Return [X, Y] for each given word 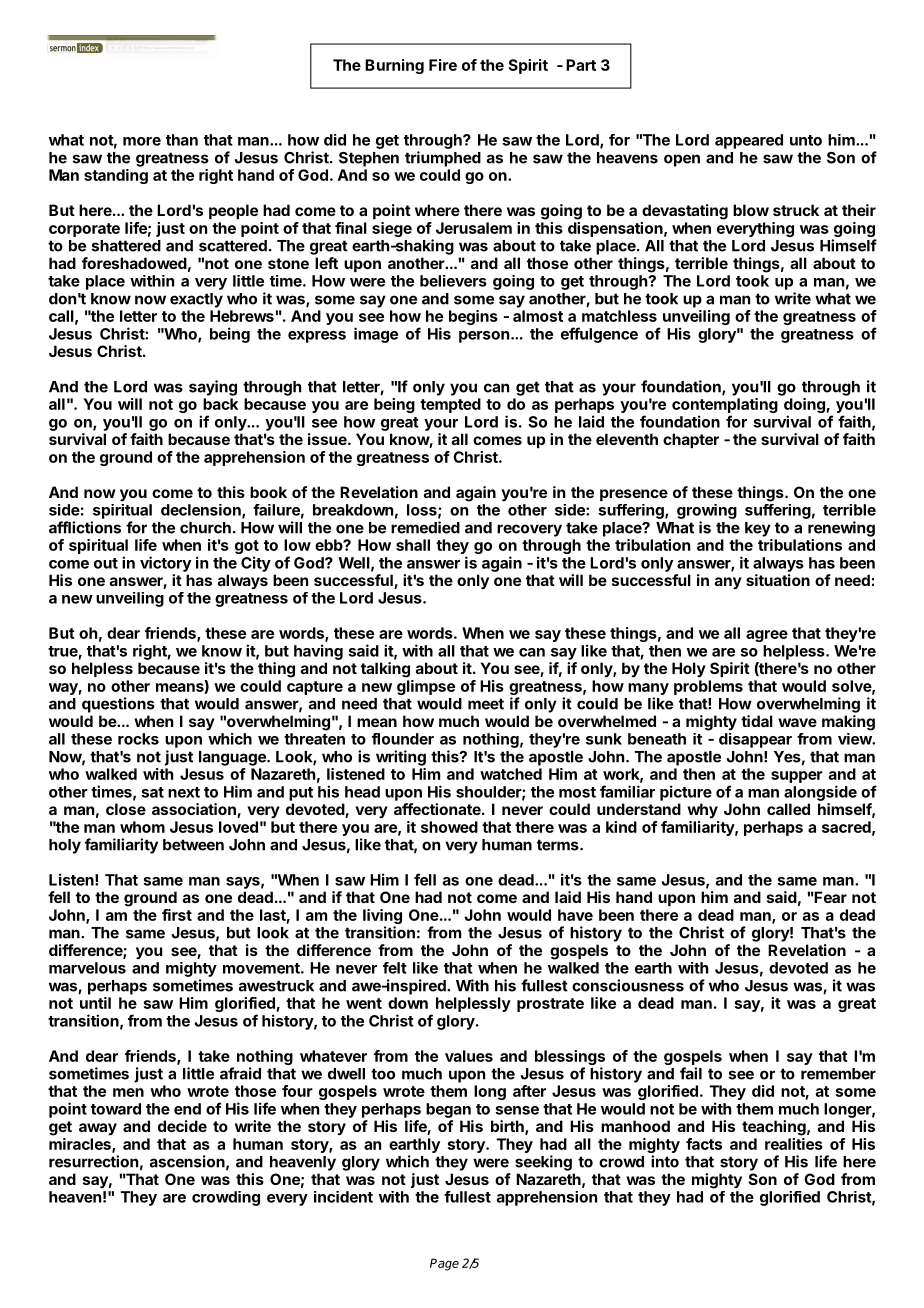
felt [395, 968]
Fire [443, 65]
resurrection [93, 1161]
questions [118, 705]
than [182, 140]
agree [767, 636]
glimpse [426, 687]
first [177, 915]
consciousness [628, 985]
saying [213, 388]
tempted [450, 405]
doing [805, 407]
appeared [749, 141]
